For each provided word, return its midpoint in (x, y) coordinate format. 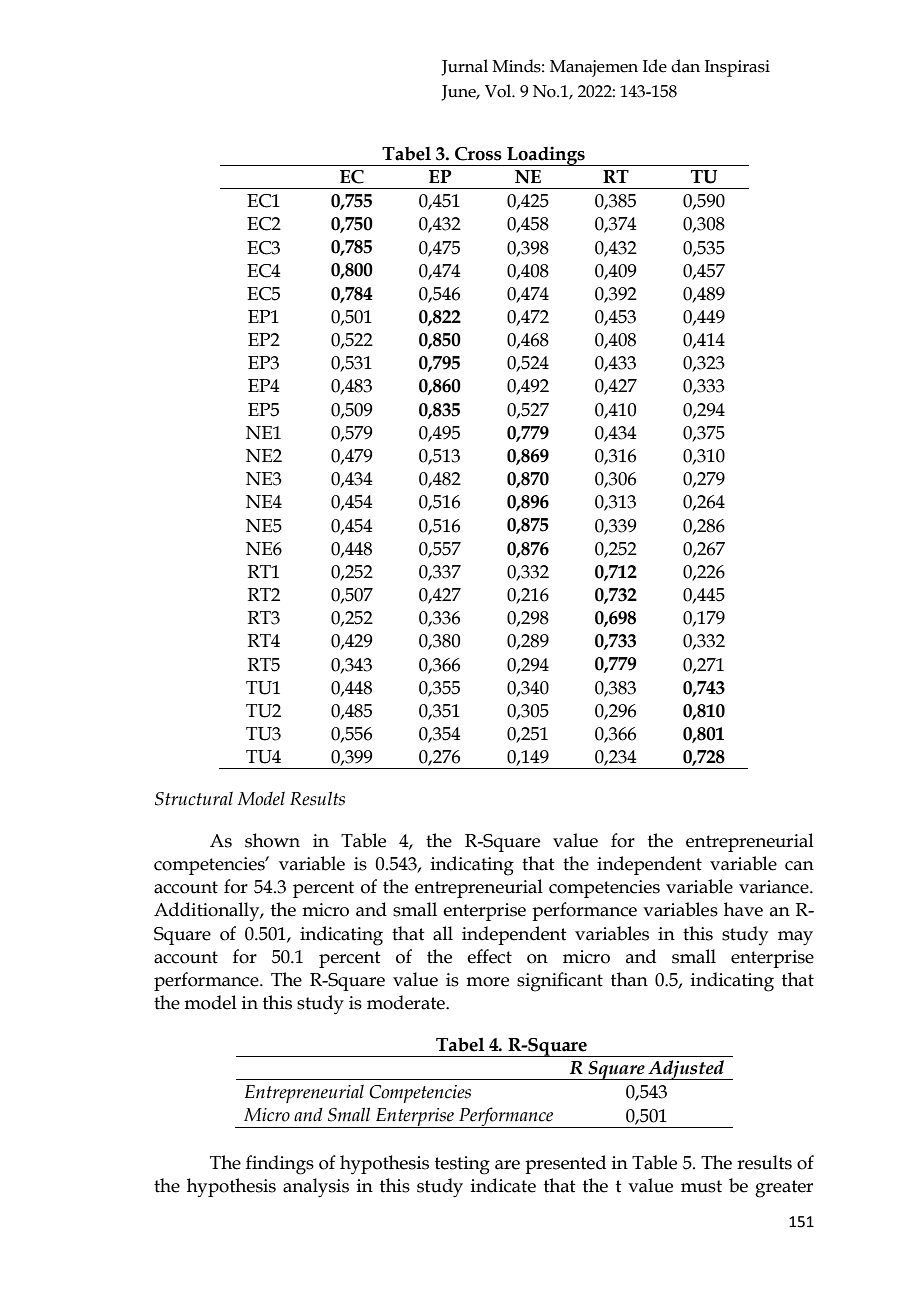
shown (272, 840)
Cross (478, 154)
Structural (194, 798)
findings (280, 1165)
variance (775, 887)
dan (685, 66)
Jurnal (464, 67)
